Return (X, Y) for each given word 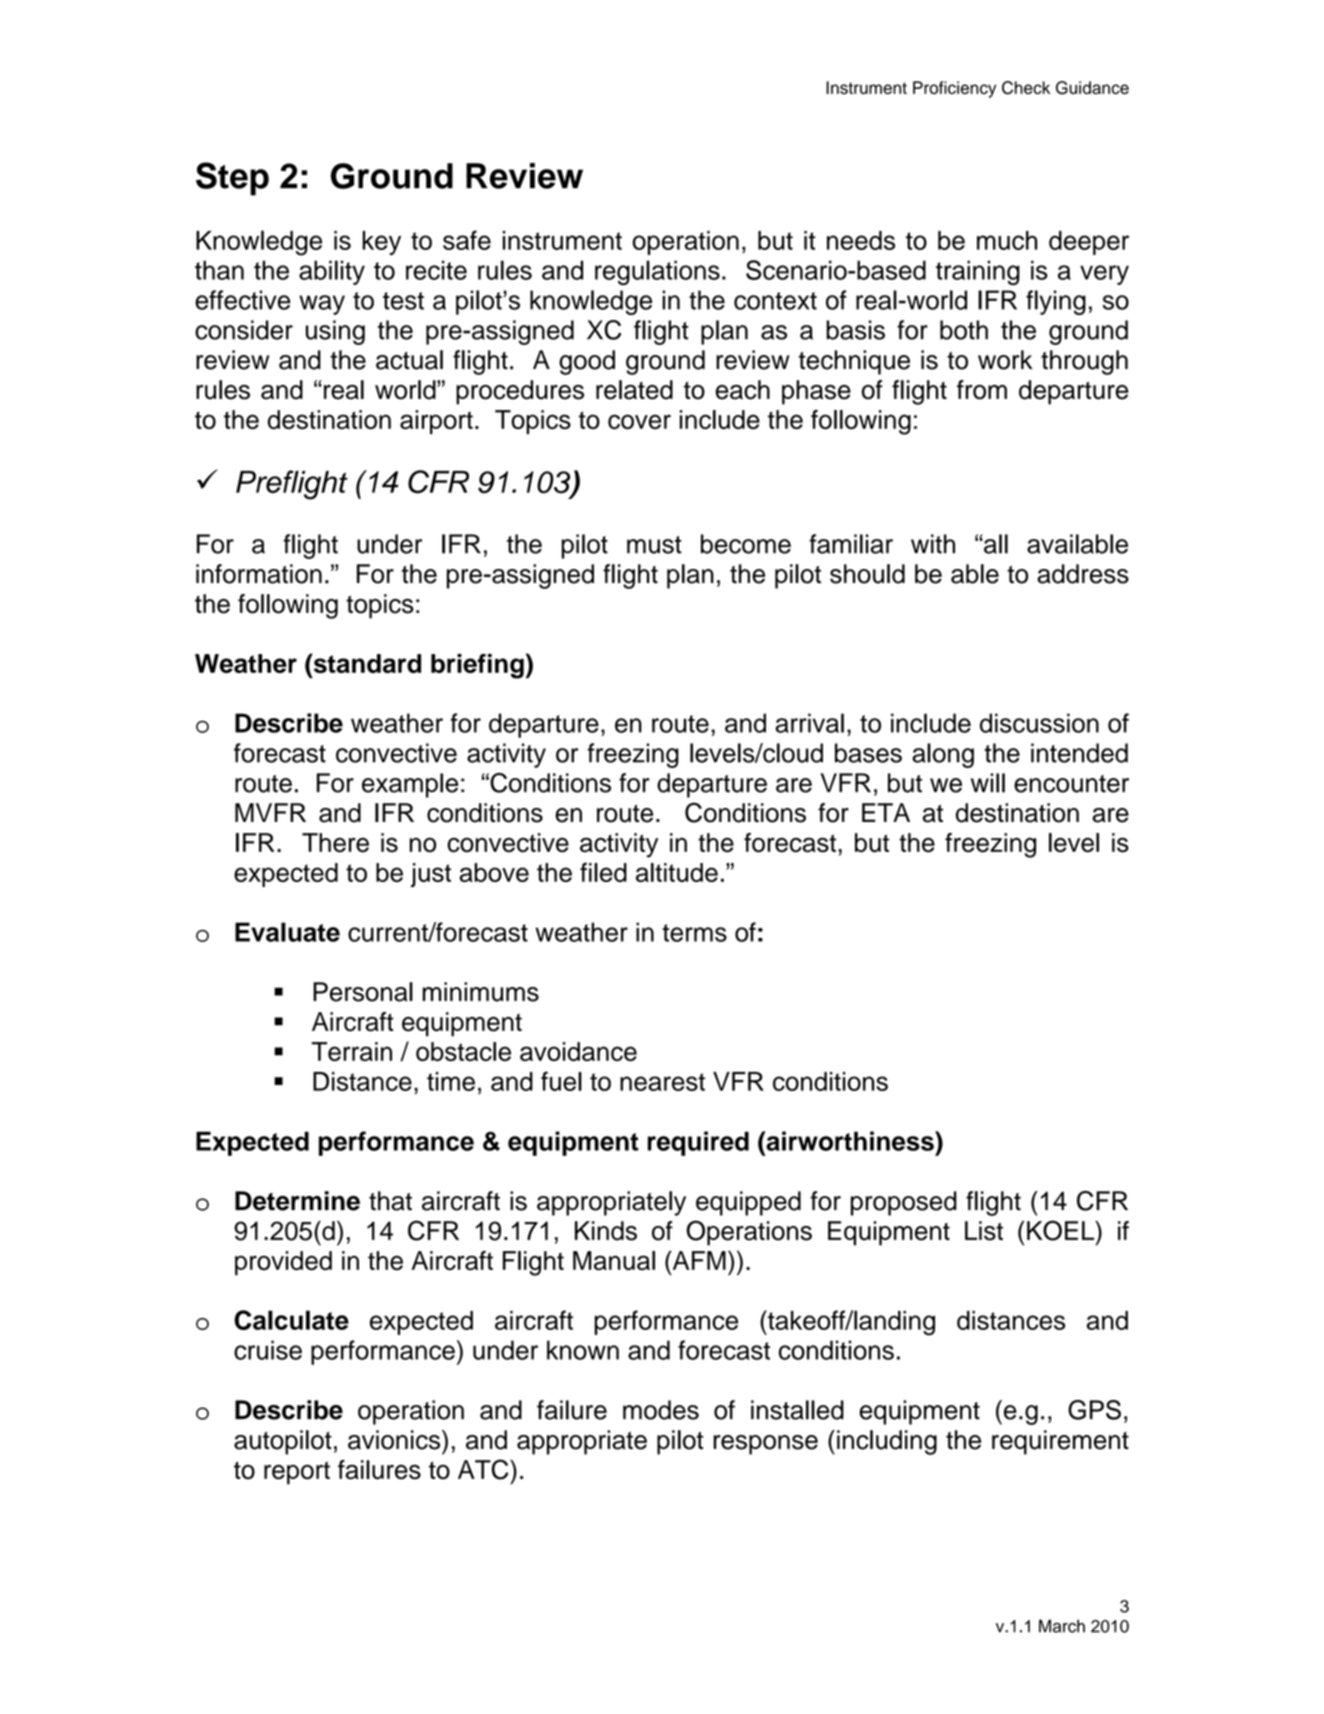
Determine (297, 1201)
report (297, 1473)
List (984, 1231)
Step (232, 179)
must (654, 545)
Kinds (606, 1231)
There (335, 843)
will (988, 783)
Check (1026, 88)
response (765, 1445)
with (933, 544)
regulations (657, 272)
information (259, 574)
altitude (677, 872)
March (1062, 1626)
